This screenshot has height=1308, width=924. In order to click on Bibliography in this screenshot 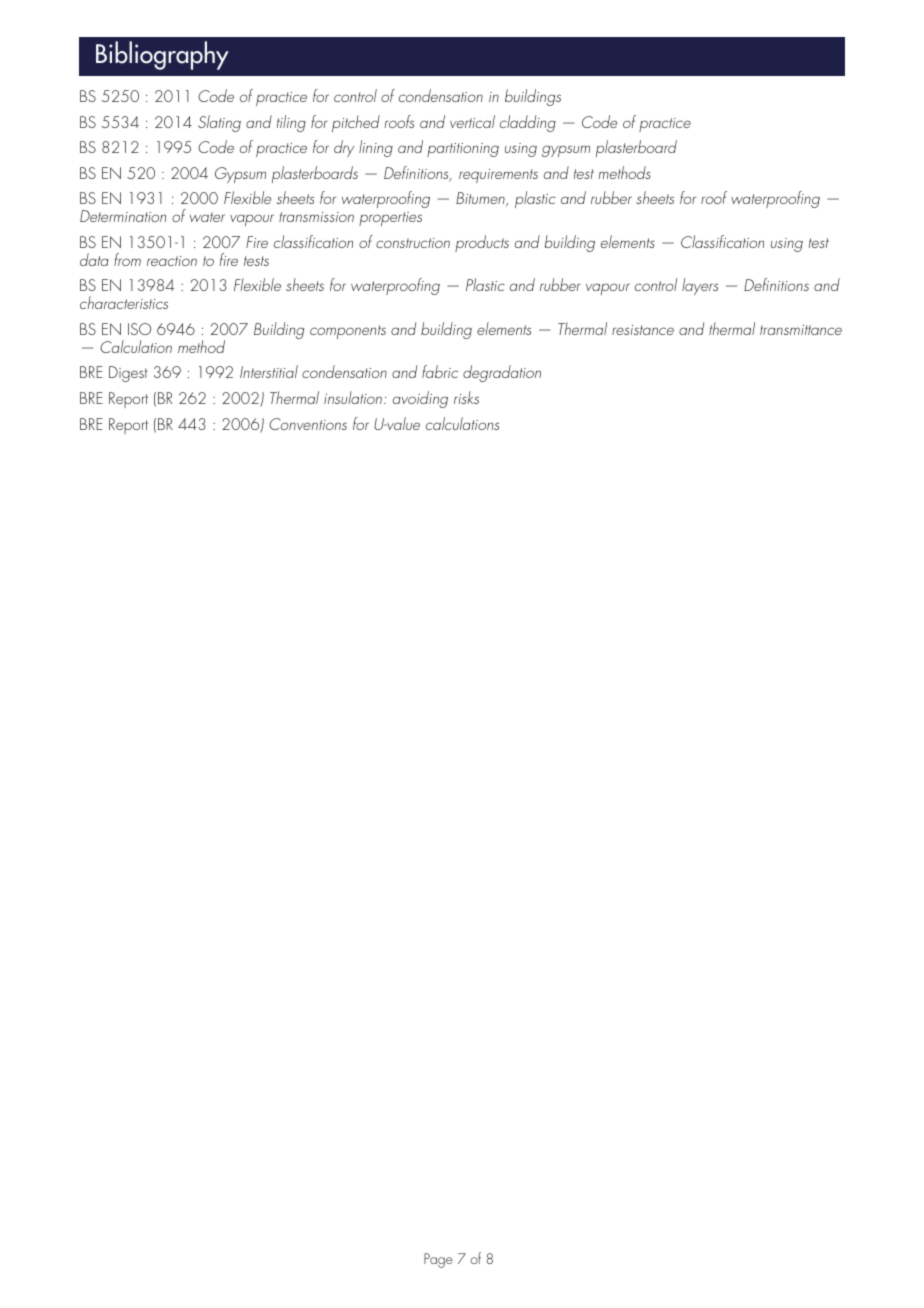, I will do `click(162, 55)`.
